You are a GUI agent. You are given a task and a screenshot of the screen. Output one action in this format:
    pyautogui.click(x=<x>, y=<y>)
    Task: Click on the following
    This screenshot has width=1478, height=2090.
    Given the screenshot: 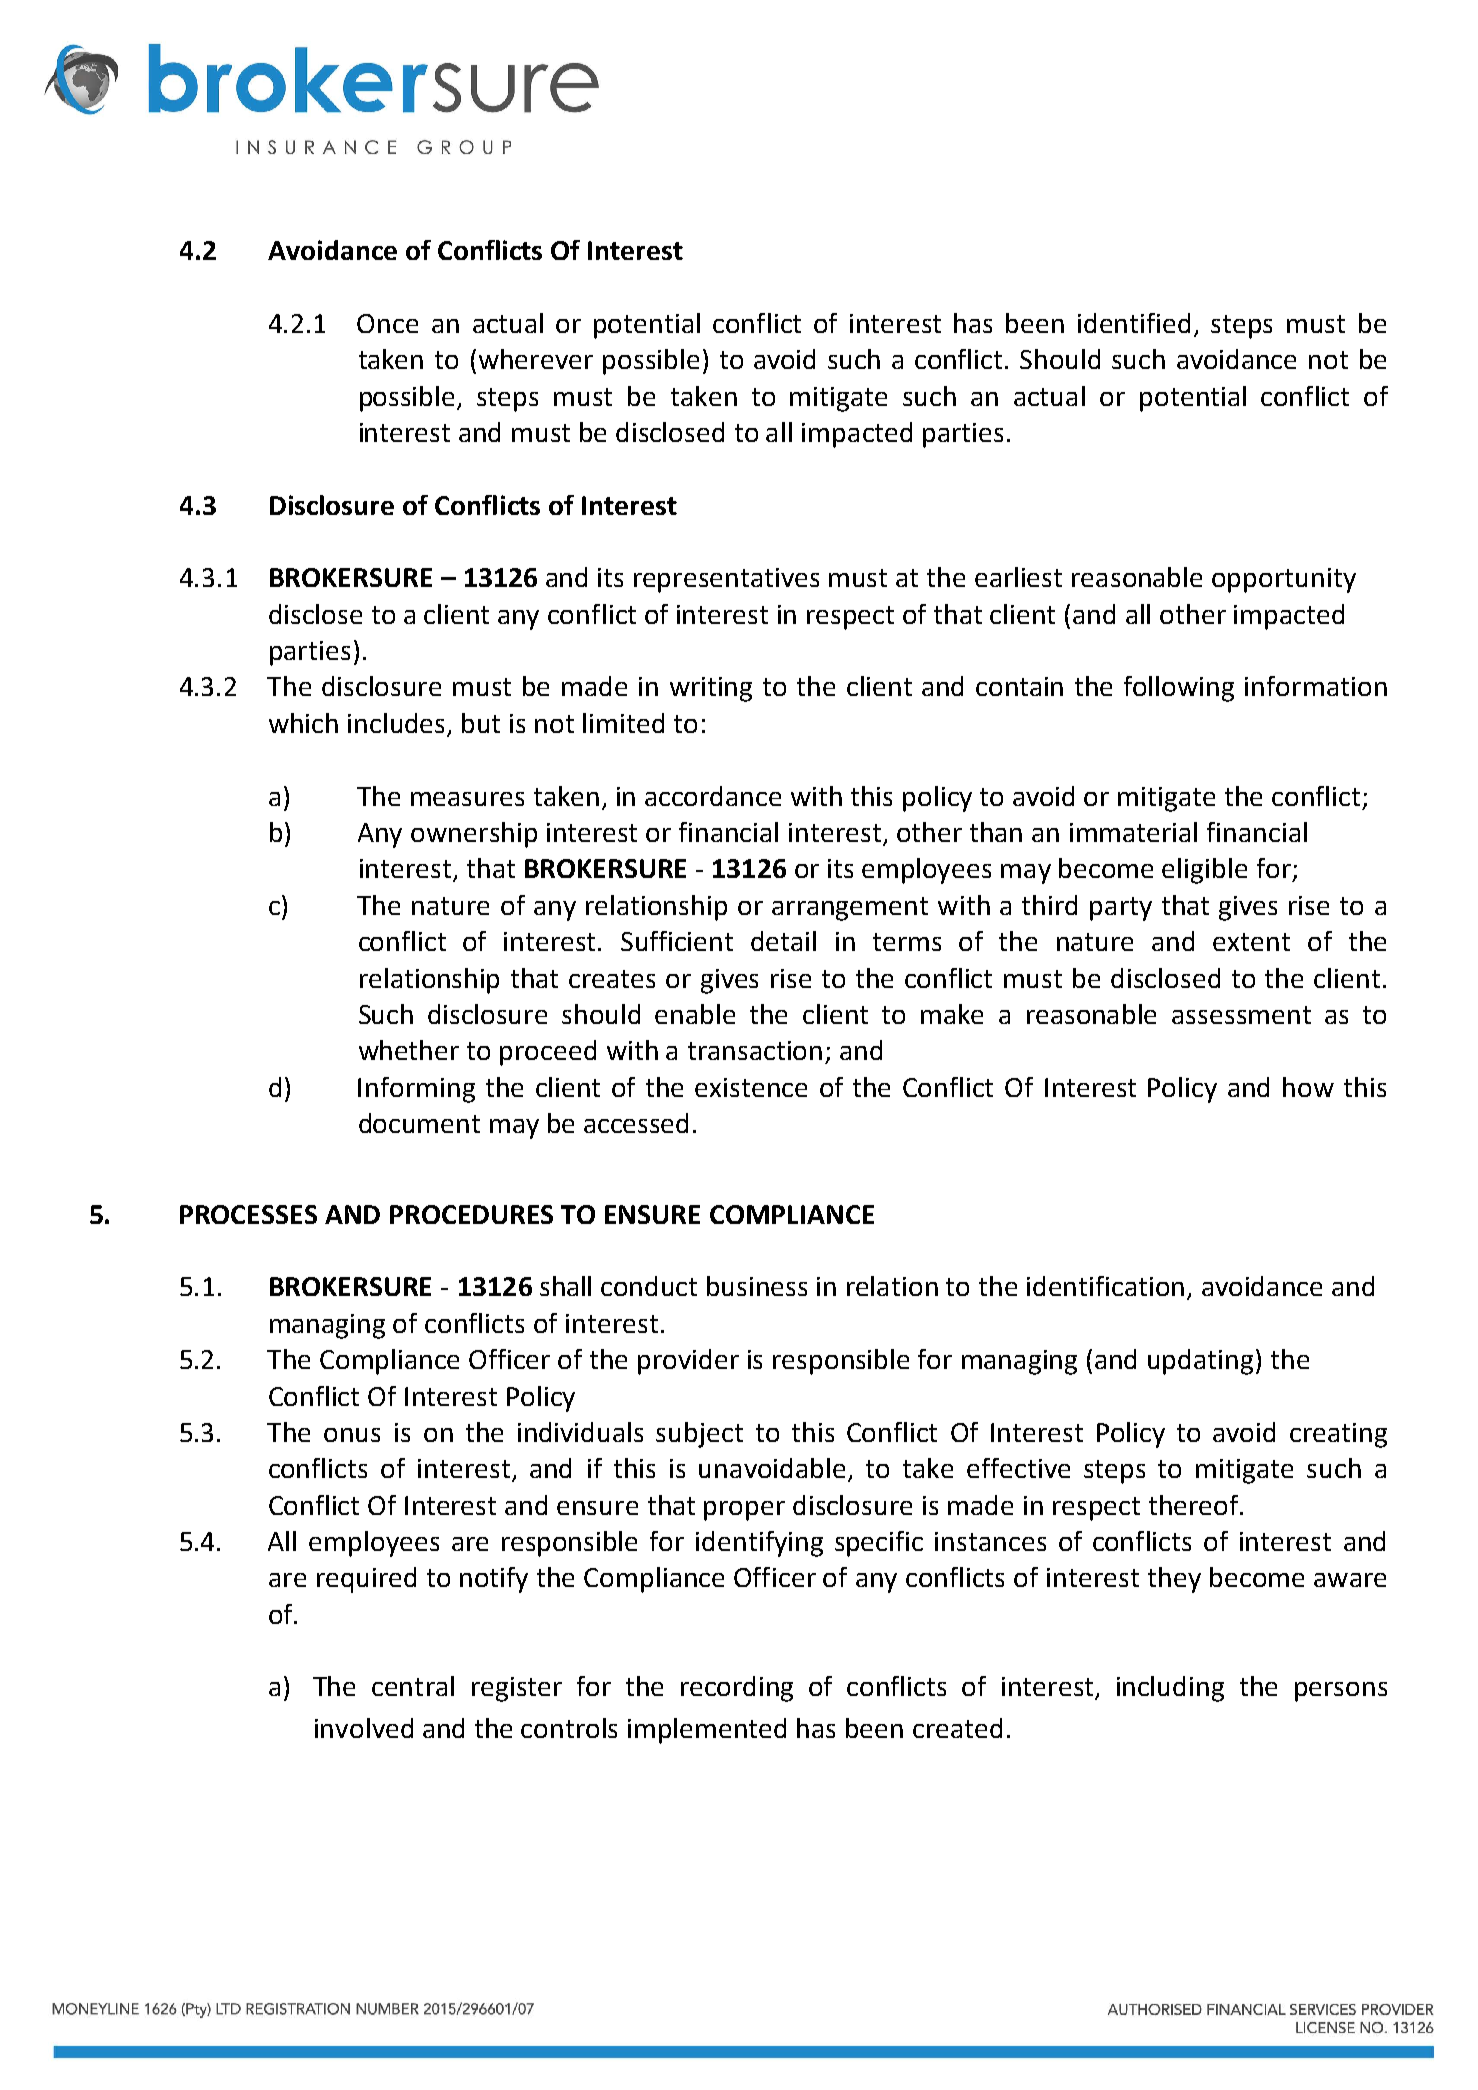 What is the action you would take?
    pyautogui.click(x=1179, y=689)
